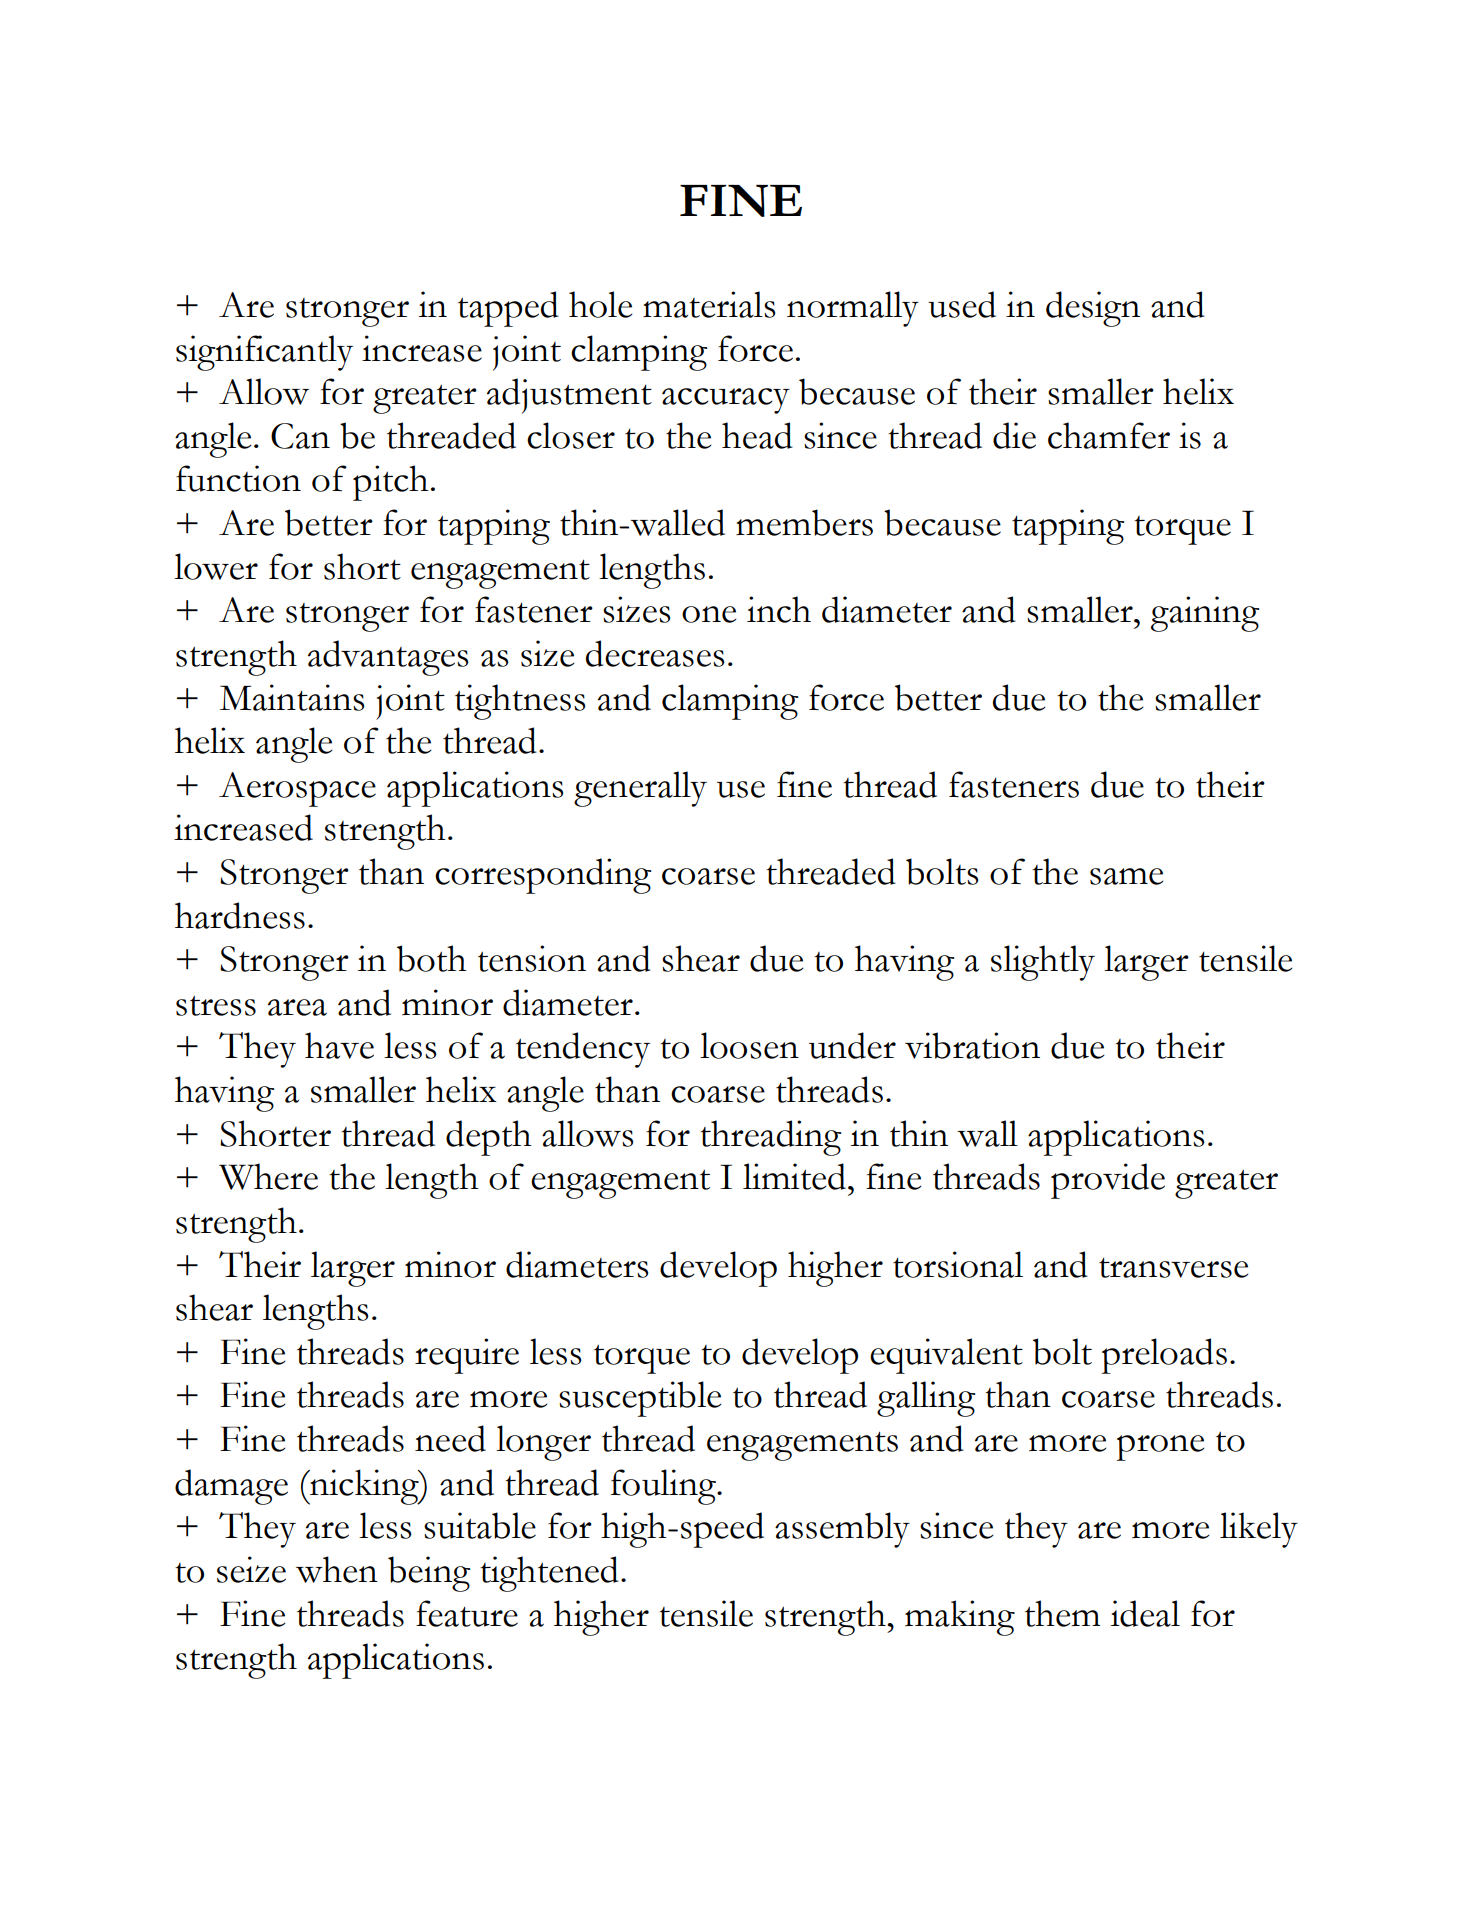 The height and width of the image is (1919, 1483). What do you see at coordinates (264, 353) in the image?
I see `significantly` at bounding box center [264, 353].
